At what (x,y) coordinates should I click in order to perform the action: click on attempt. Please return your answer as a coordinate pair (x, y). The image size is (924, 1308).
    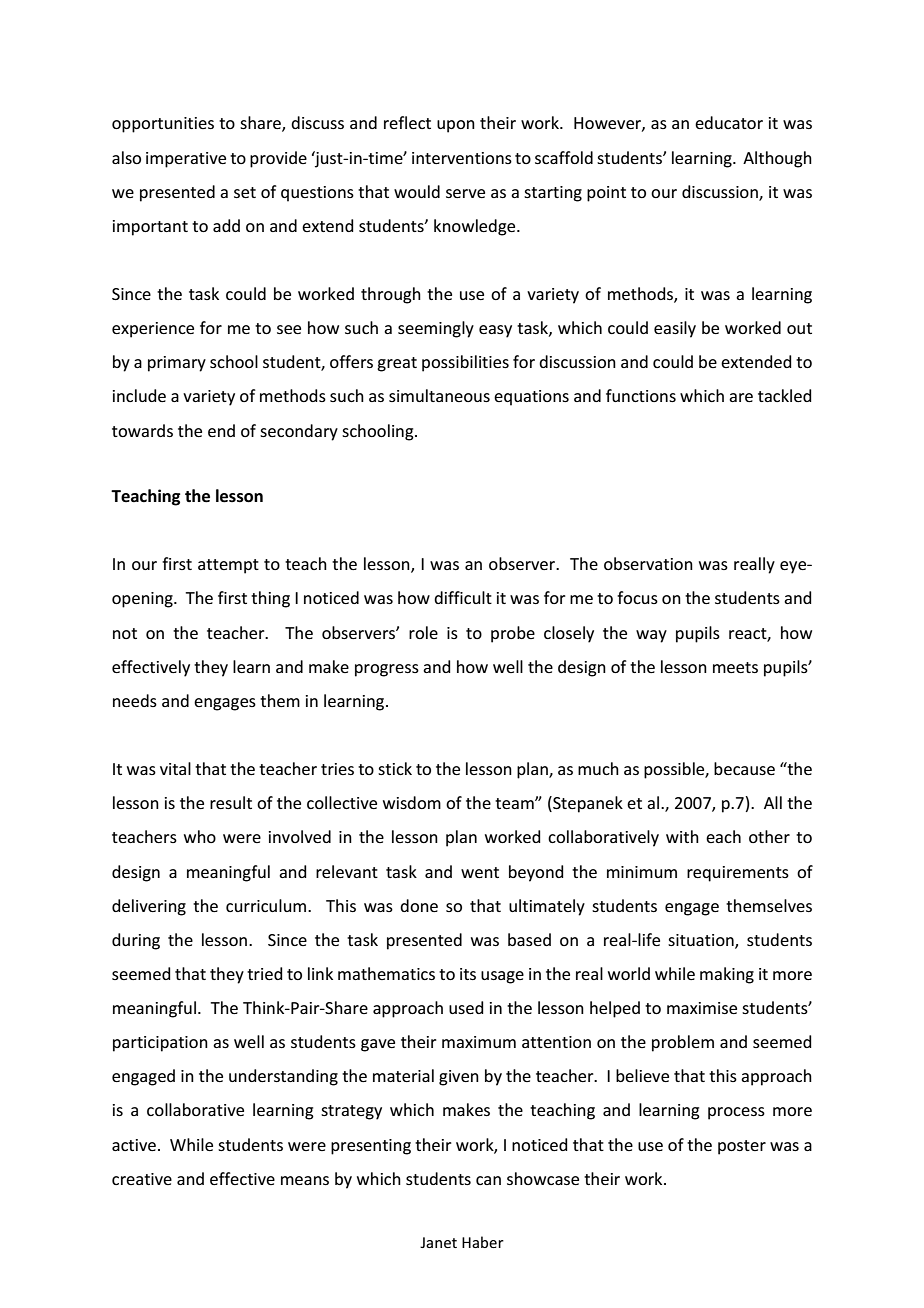
    Looking at the image, I should click on (228, 566).
